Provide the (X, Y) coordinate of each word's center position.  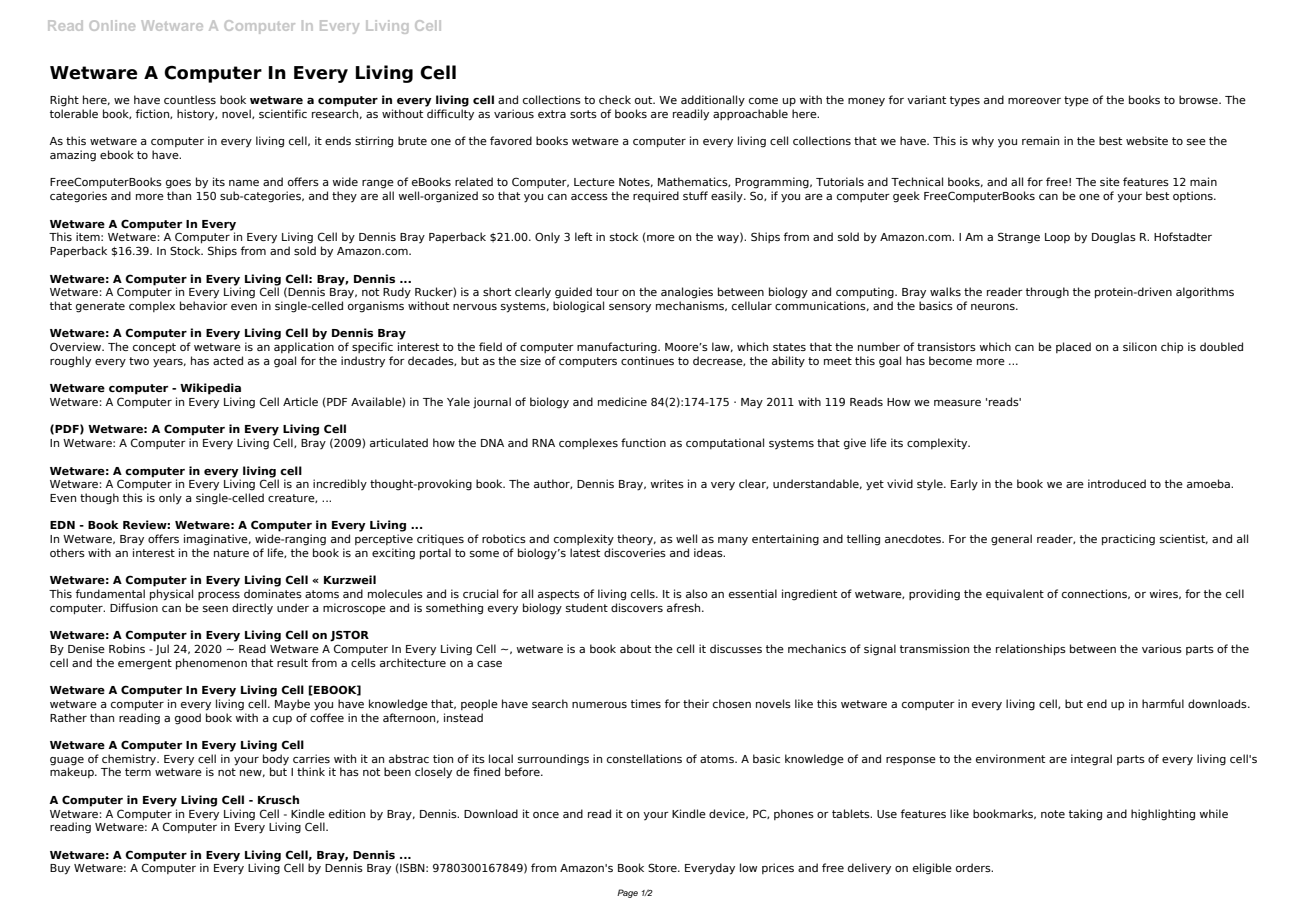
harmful (1163, 703)
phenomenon (211, 664)
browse (1199, 99)
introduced (1117, 483)
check (615, 99)
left (583, 236)
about (635, 648)
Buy (60, 869)
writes (667, 483)
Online (112, 25)
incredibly (340, 485)
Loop (1057, 238)
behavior (204, 305)
